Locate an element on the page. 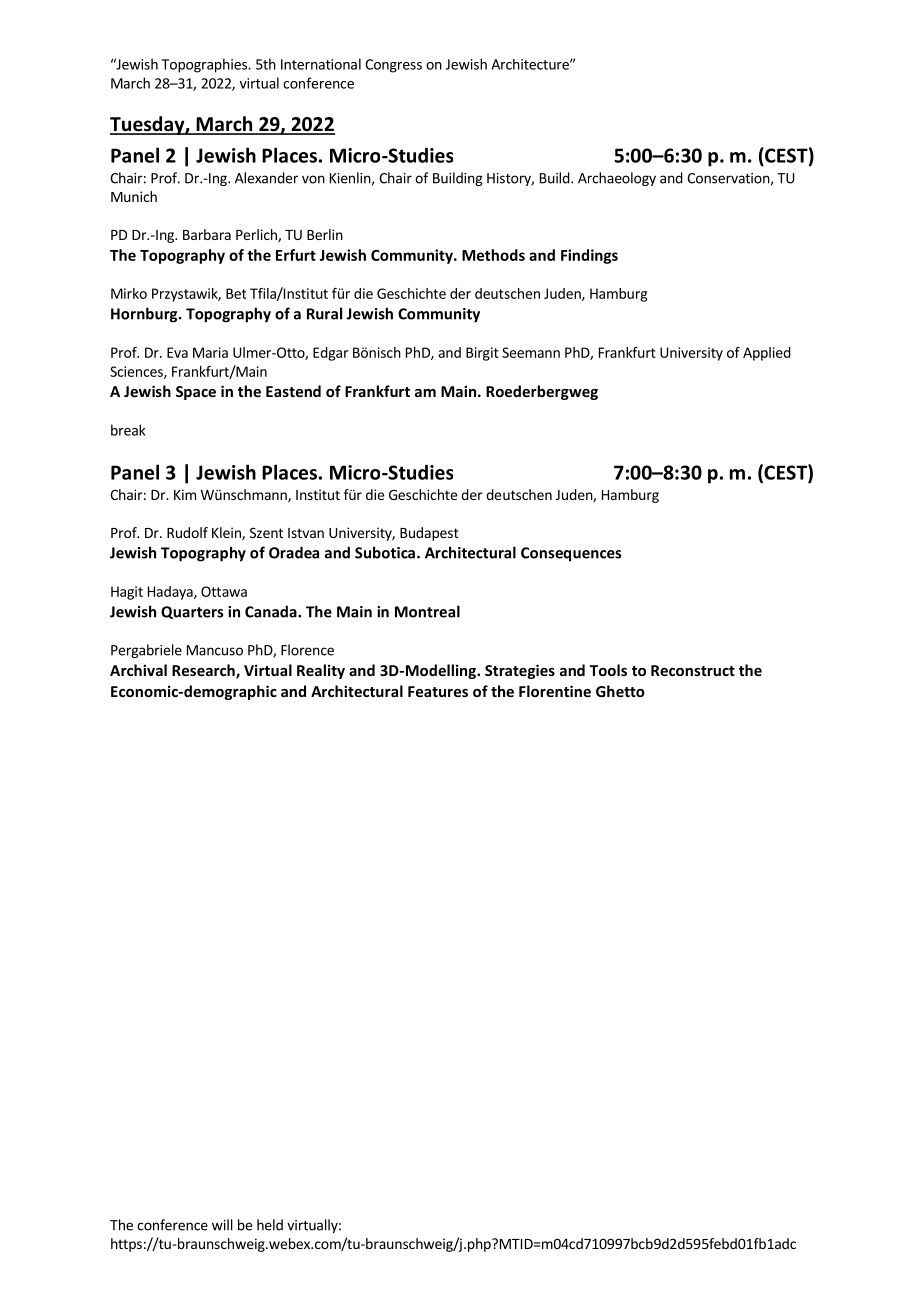  Montreal is located at coordinates (427, 611).
